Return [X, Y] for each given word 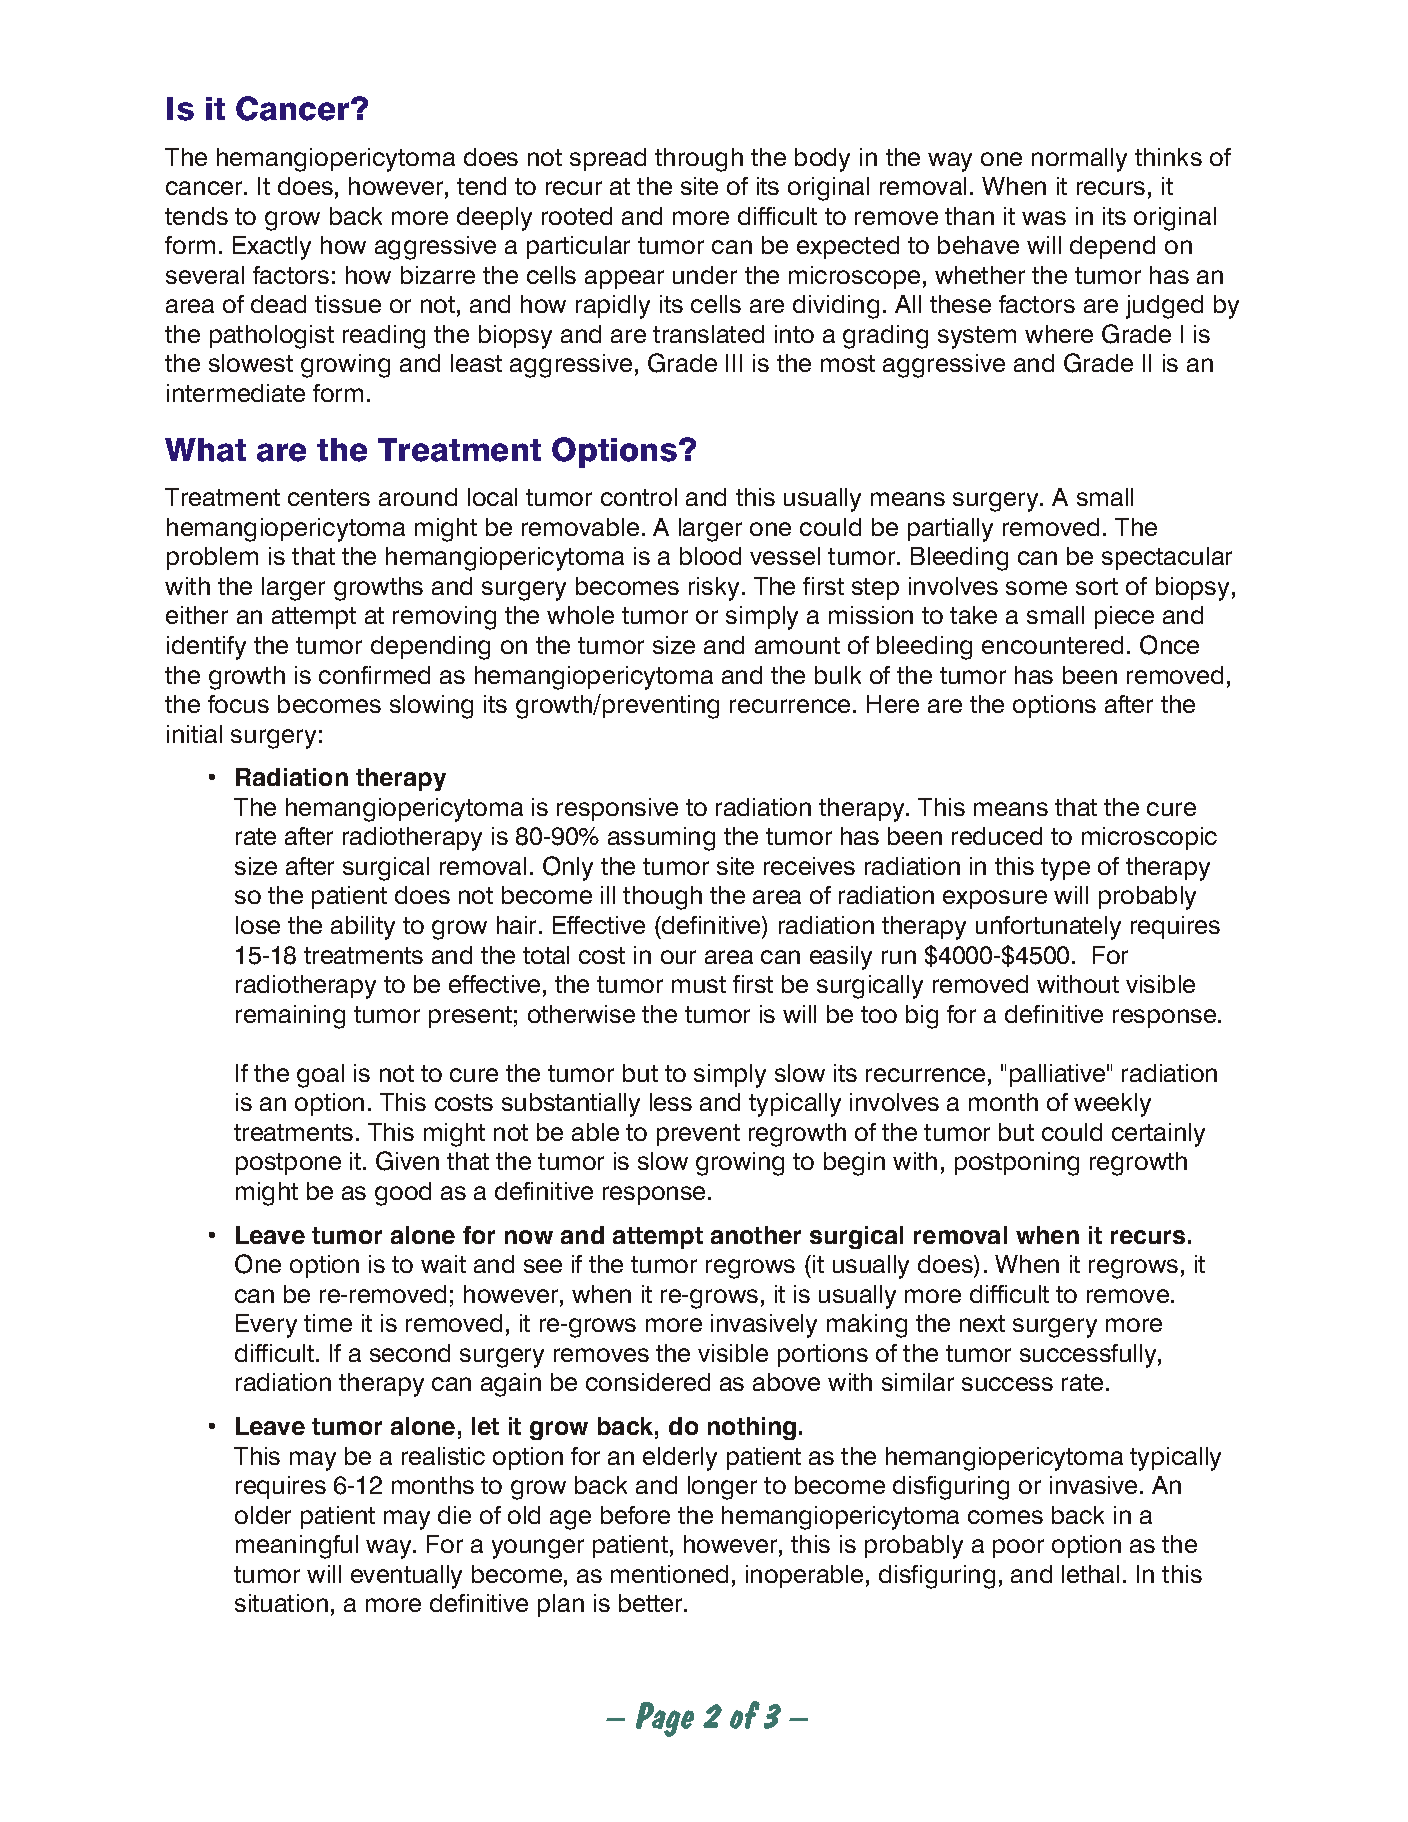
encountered [1052, 645]
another [756, 1235]
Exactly [272, 248]
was [1044, 218]
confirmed [374, 675]
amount [797, 645]
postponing [1017, 1164]
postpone [288, 1164]
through [699, 160]
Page [665, 1719]
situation [281, 1603]
